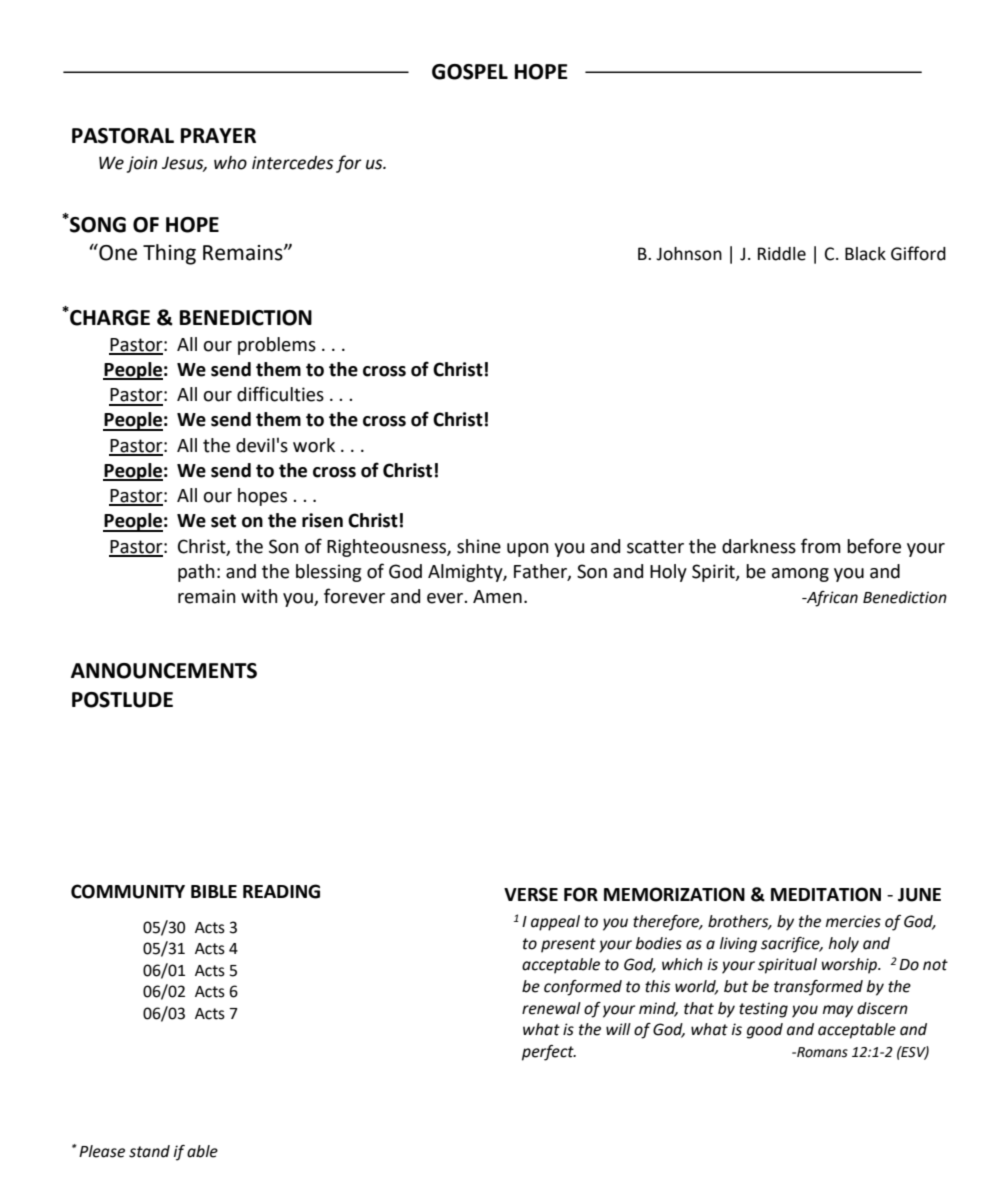 This page has width=991, height=1204. I want to click on BIBLE, so click(214, 891).
